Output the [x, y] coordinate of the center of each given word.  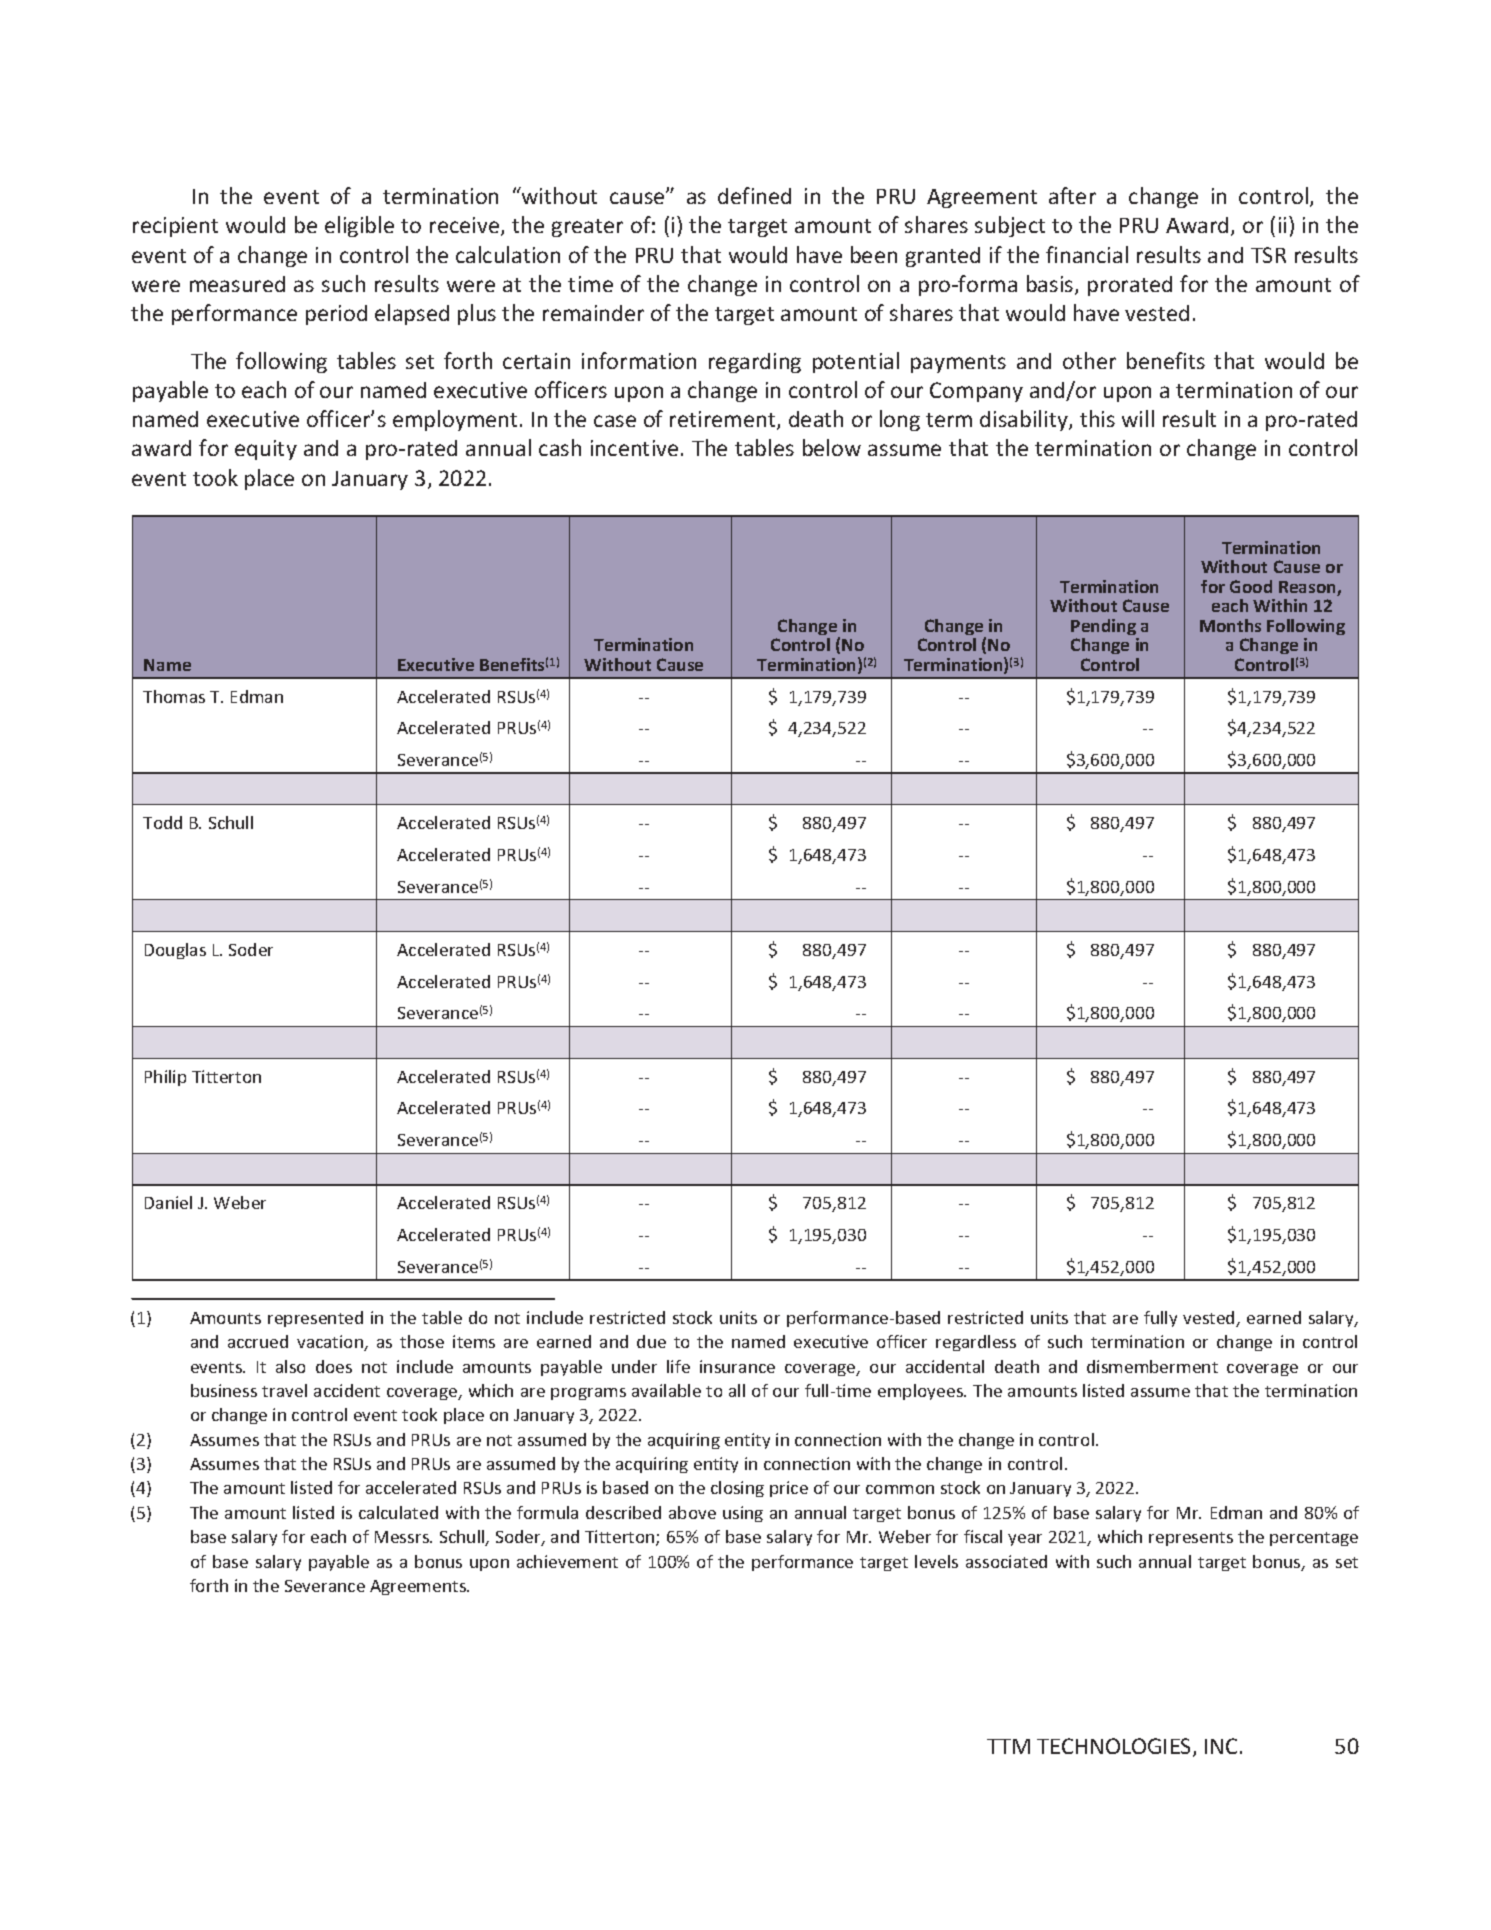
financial [1087, 254]
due [651, 1341]
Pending [1103, 627]
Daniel [168, 1202]
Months [1230, 625]
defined [754, 195]
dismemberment [1152, 1366]
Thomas [174, 696]
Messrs [403, 1537]
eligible [359, 226]
